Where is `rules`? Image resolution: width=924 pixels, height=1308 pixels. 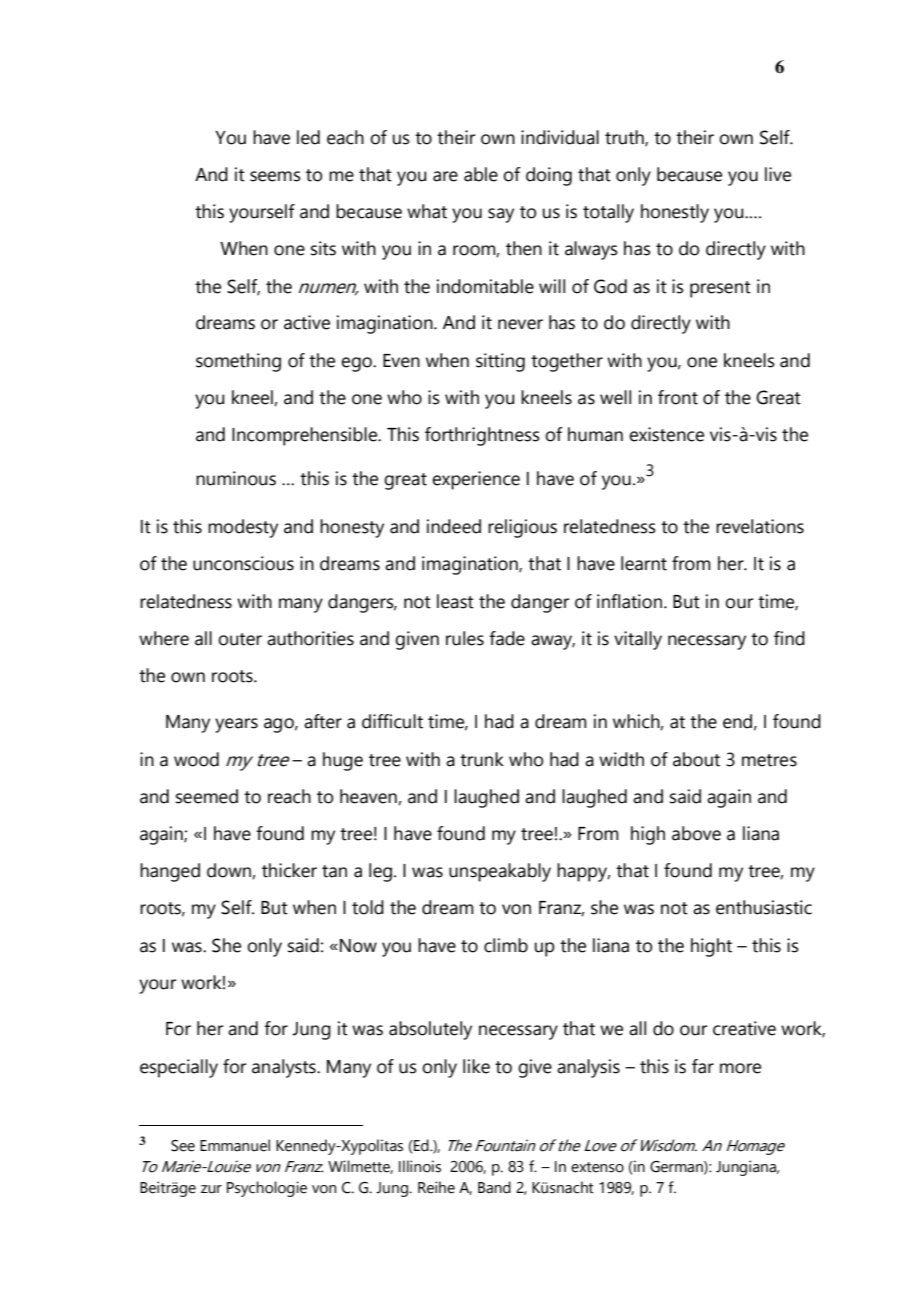
rules is located at coordinates (465, 638).
